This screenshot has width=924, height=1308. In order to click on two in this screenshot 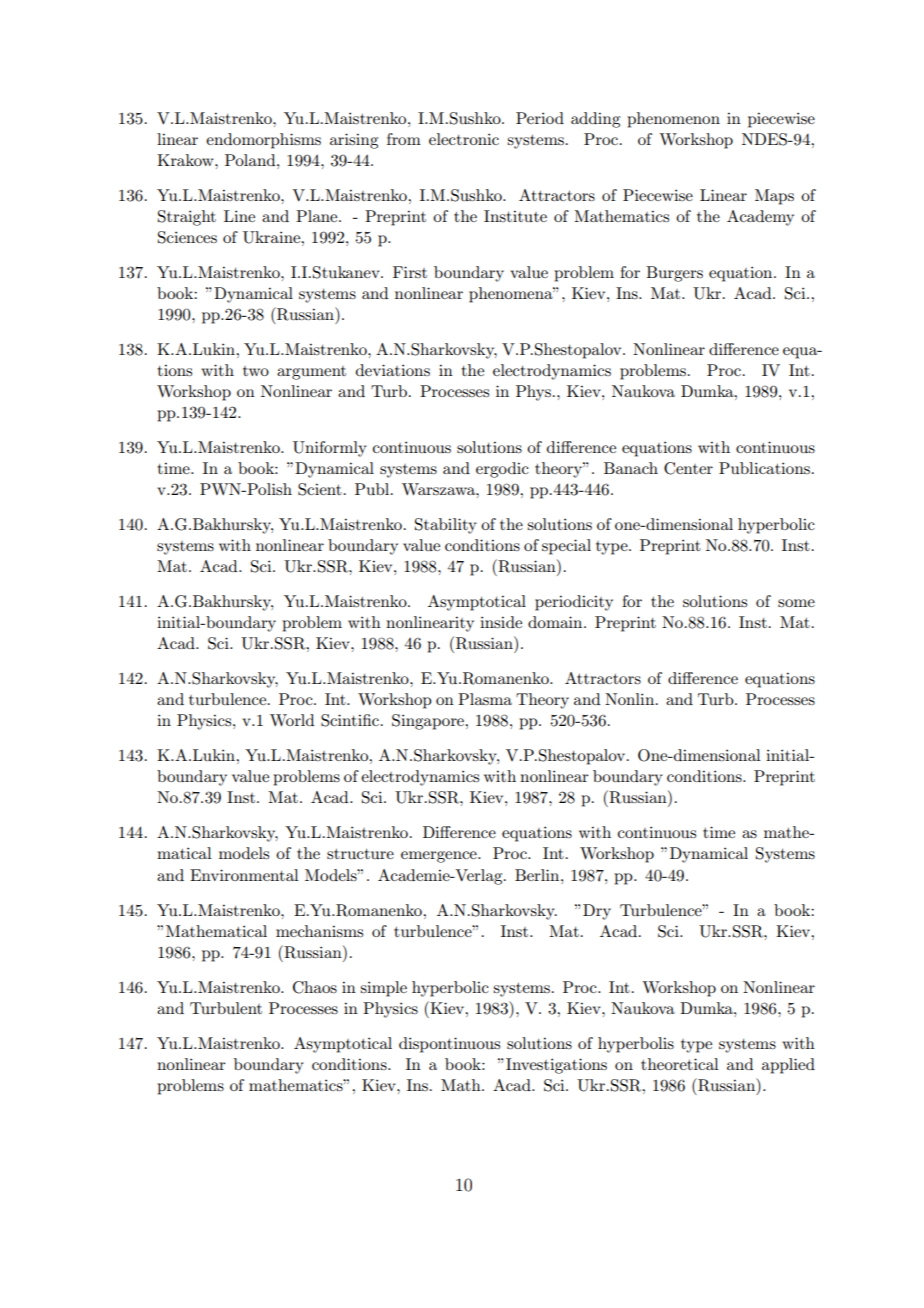, I will do `click(256, 371)`.
